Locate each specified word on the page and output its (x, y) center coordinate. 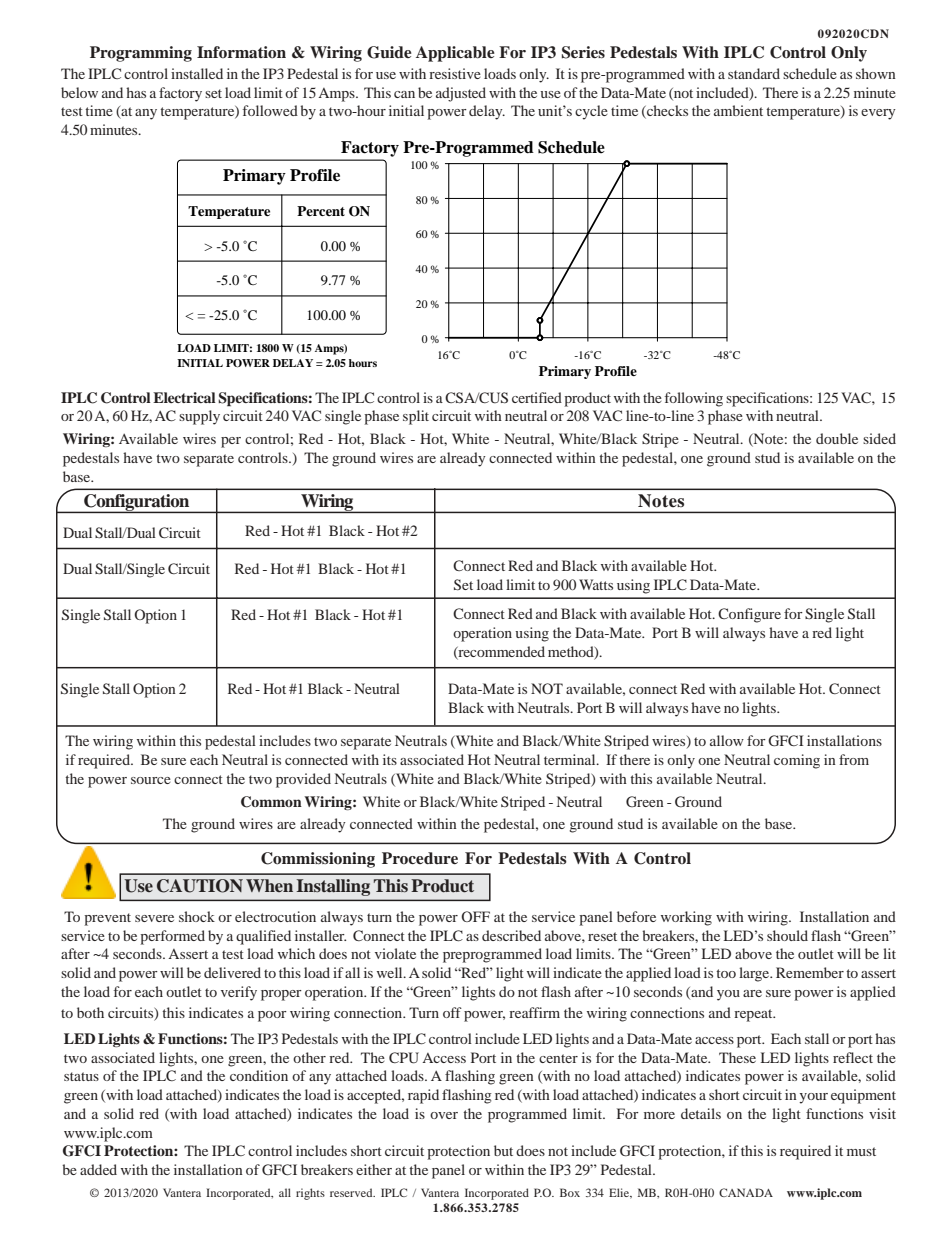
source (151, 780)
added (98, 1169)
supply (199, 417)
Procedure (420, 858)
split (416, 417)
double (837, 438)
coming (797, 761)
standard (754, 73)
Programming (141, 54)
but (503, 1150)
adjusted (461, 94)
